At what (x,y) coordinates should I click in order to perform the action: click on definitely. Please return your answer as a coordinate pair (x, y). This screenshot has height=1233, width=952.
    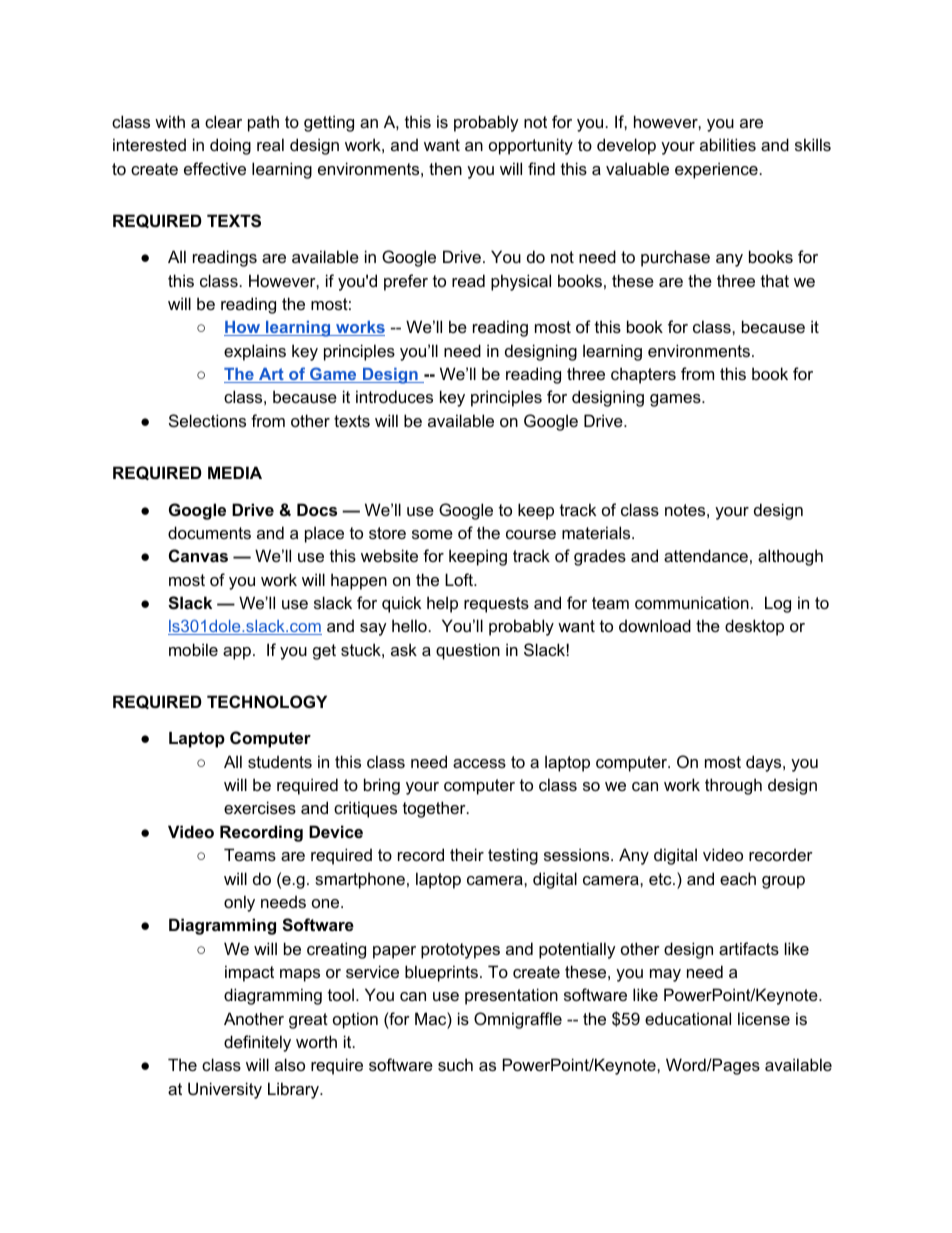
    Looking at the image, I should click on (257, 1043).
